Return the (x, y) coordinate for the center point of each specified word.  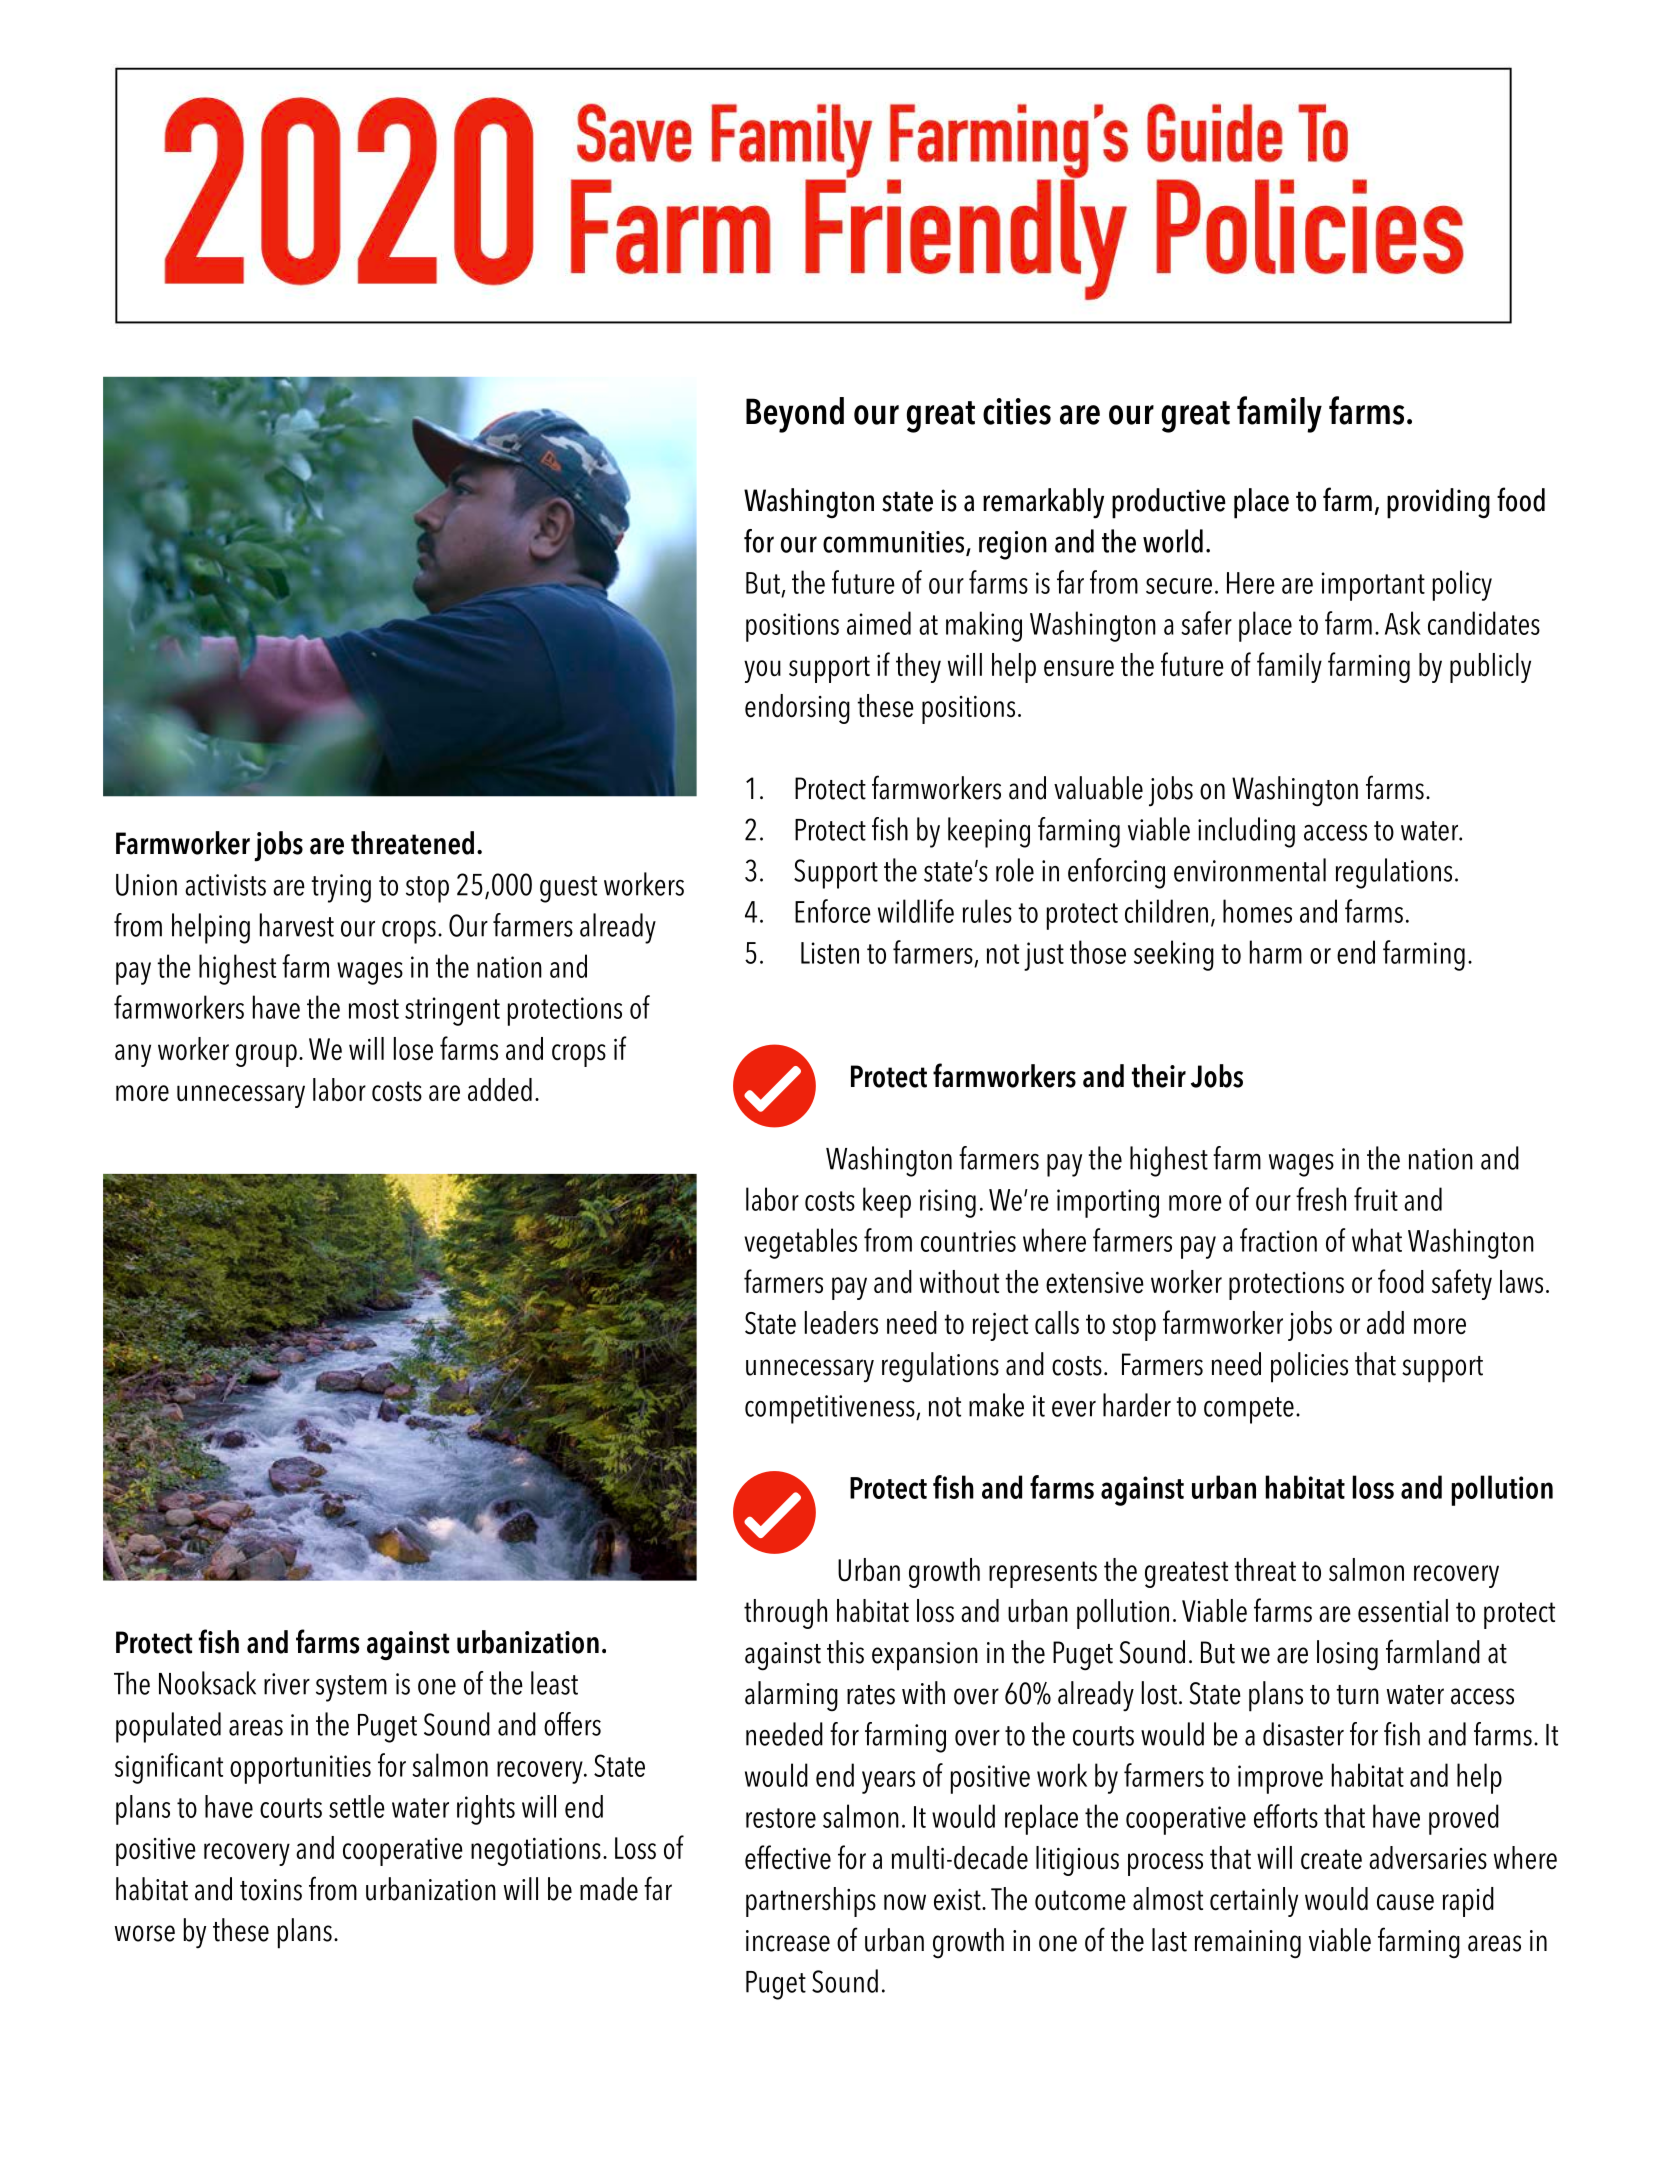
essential (1403, 1611)
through (785, 1614)
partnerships (811, 1902)
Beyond (795, 415)
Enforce (833, 911)
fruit (1376, 1199)
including (1246, 832)
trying (341, 888)
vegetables (800, 1243)
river (287, 1684)
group (266, 1055)
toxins (271, 1890)
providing (1438, 503)
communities (895, 543)
